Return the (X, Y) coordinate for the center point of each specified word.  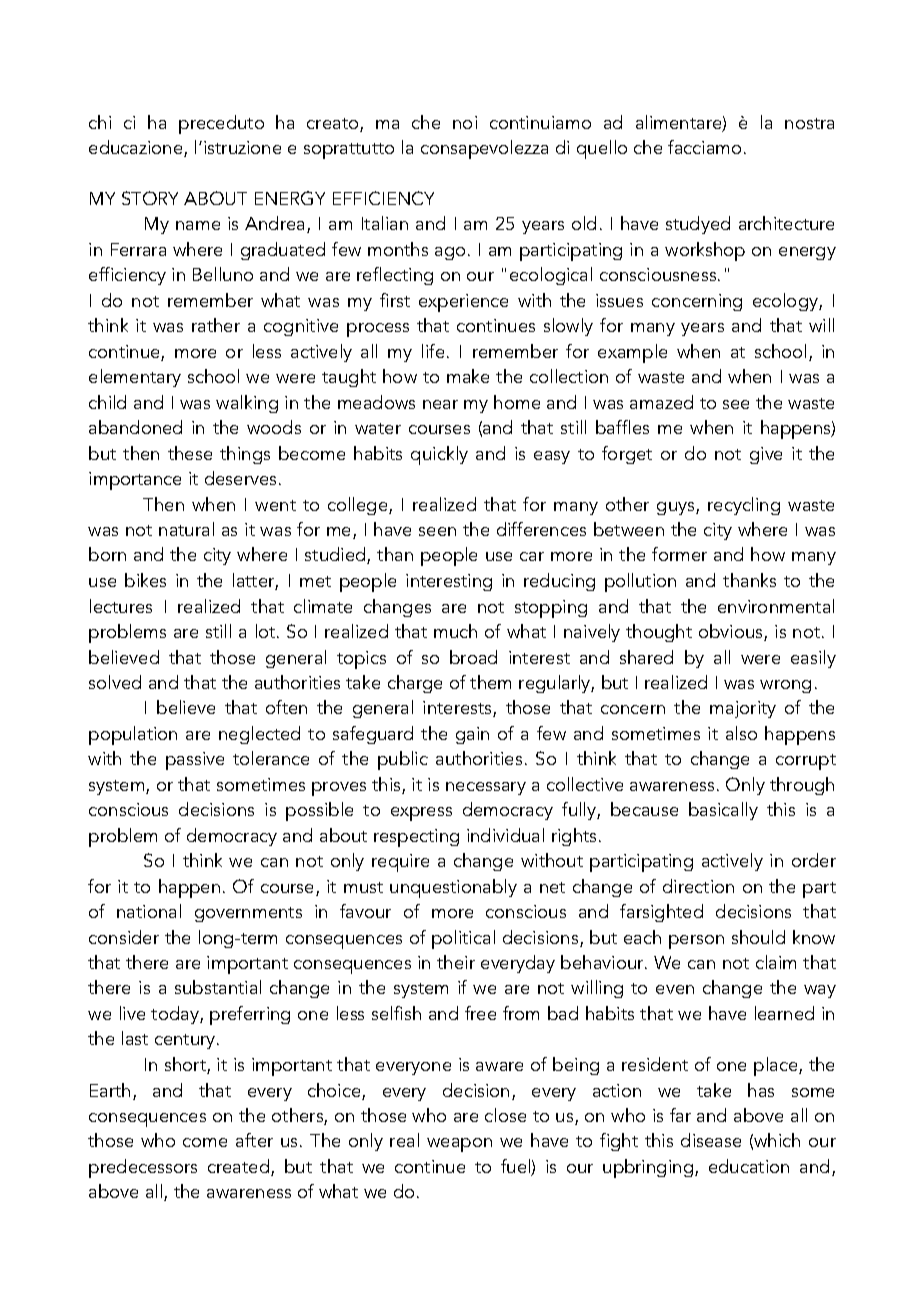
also (741, 733)
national (149, 911)
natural (186, 529)
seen (437, 531)
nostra (809, 123)
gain (472, 735)
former (679, 554)
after (254, 1140)
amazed (661, 402)
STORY (150, 198)
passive (195, 761)
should (758, 937)
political (463, 939)
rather (216, 325)
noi (465, 122)
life (433, 351)
